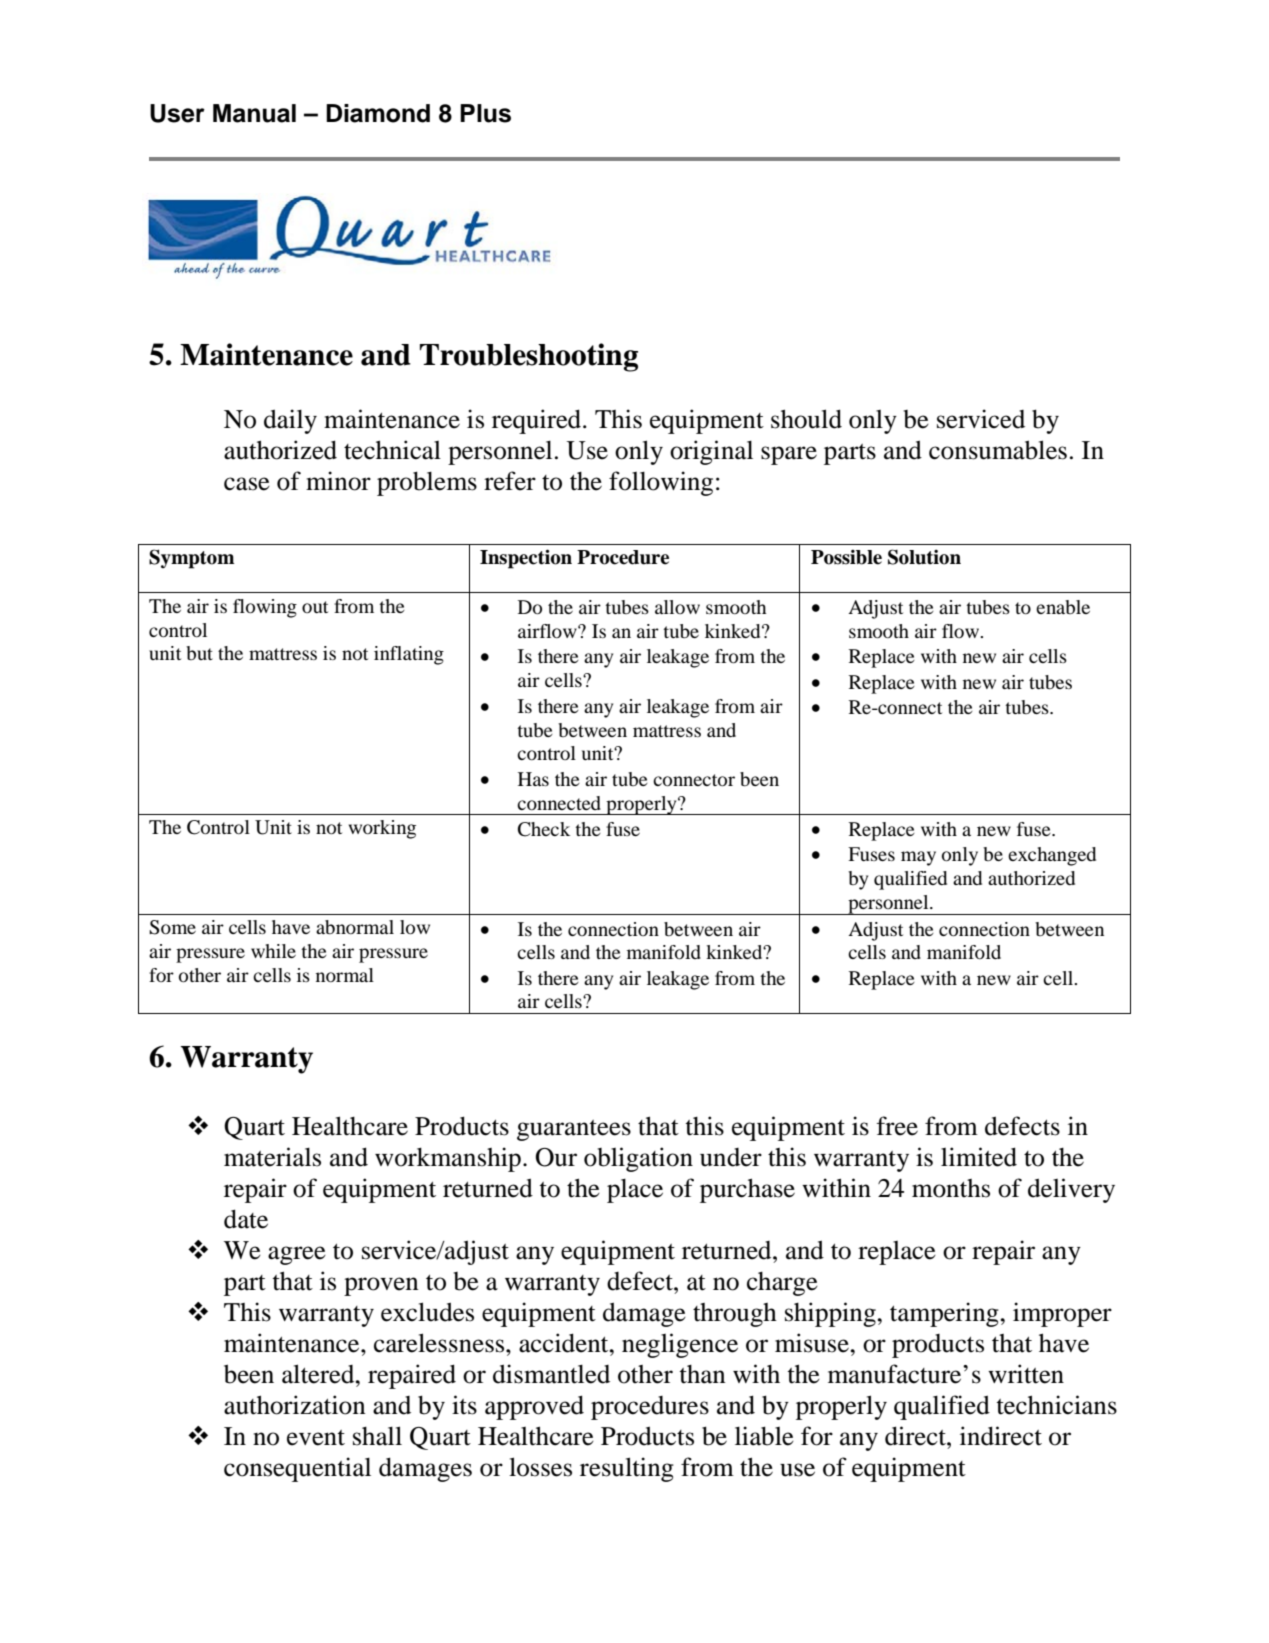  What do you see at coordinates (627, 1469) in the image?
I see `resulting` at bounding box center [627, 1469].
